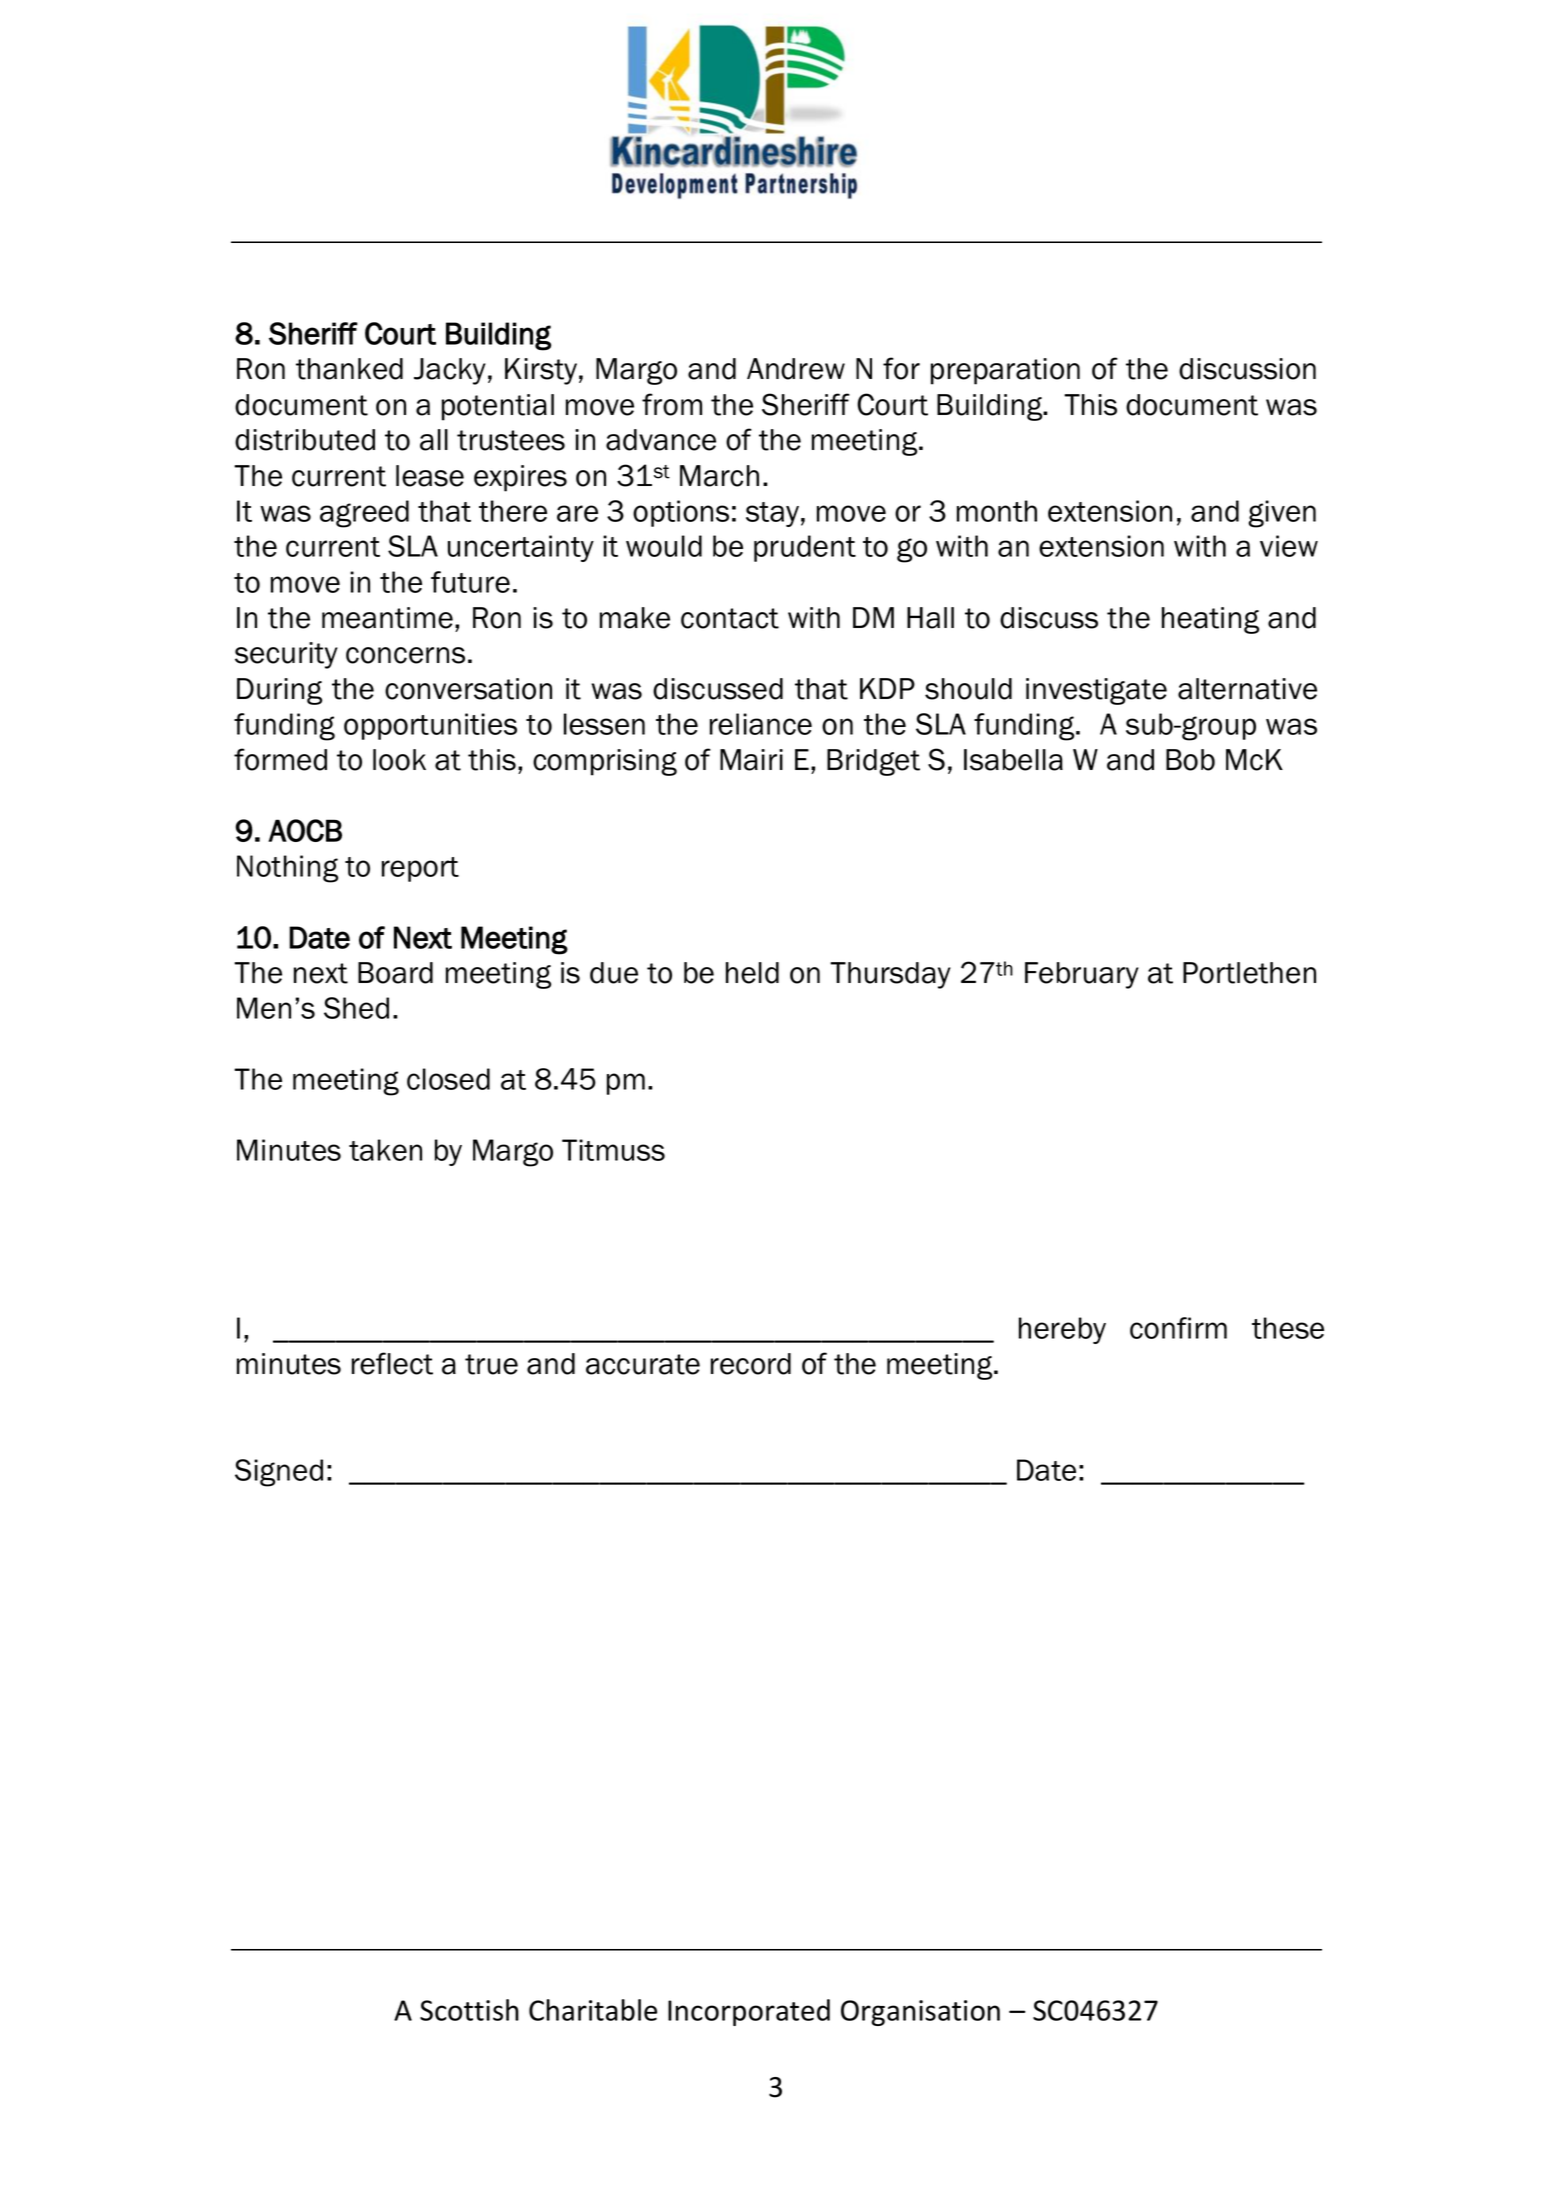 Image resolution: width=1553 pixels, height=2198 pixels. I want to click on reflect, so click(392, 1363).
